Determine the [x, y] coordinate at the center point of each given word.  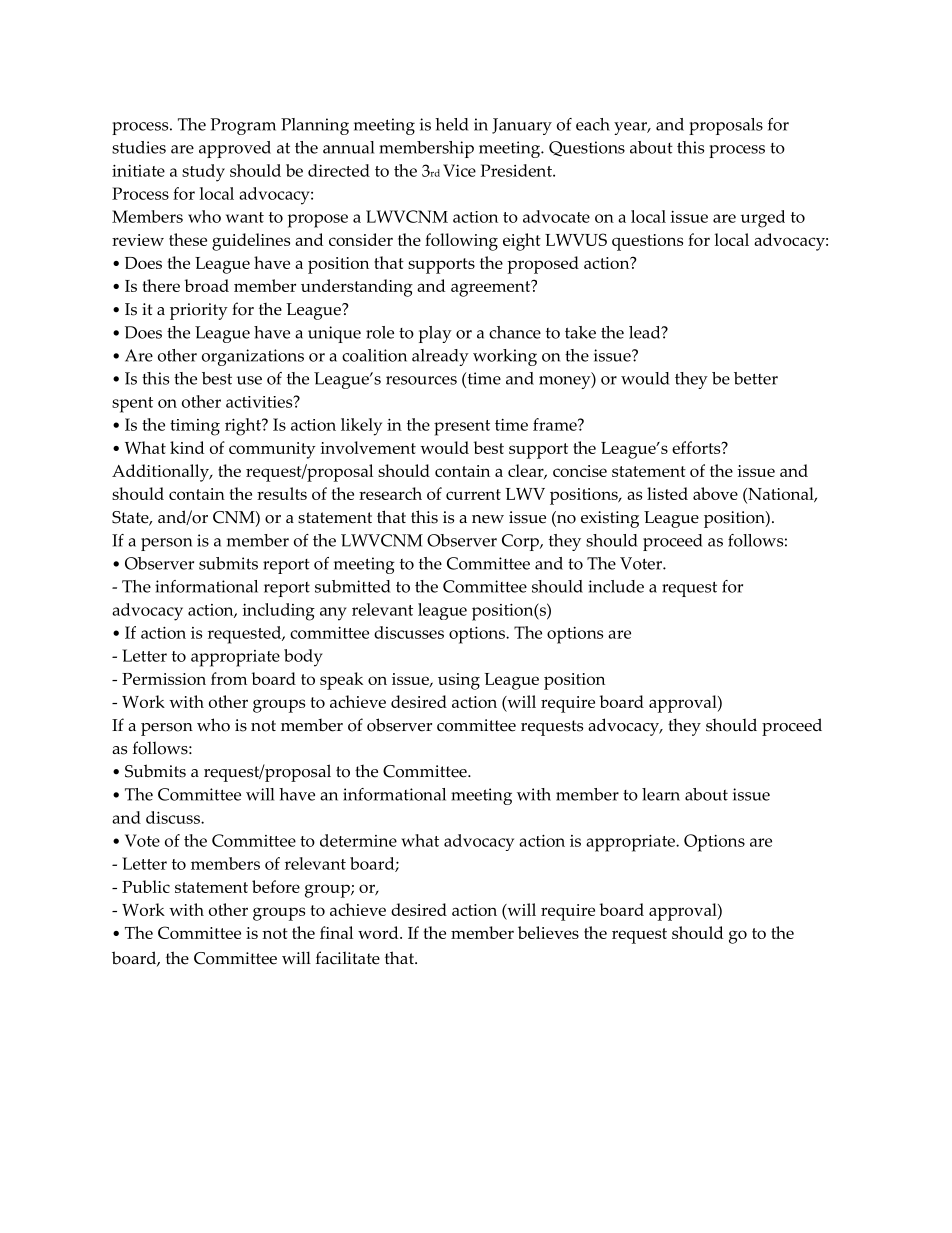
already [440, 357]
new [488, 519]
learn [661, 794]
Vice [459, 170]
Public [146, 886]
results [282, 493]
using [459, 681]
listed [667, 493]
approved [235, 149]
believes [548, 932]
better [756, 378]
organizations [253, 357]
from [229, 678]
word [379, 932]
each [593, 124]
